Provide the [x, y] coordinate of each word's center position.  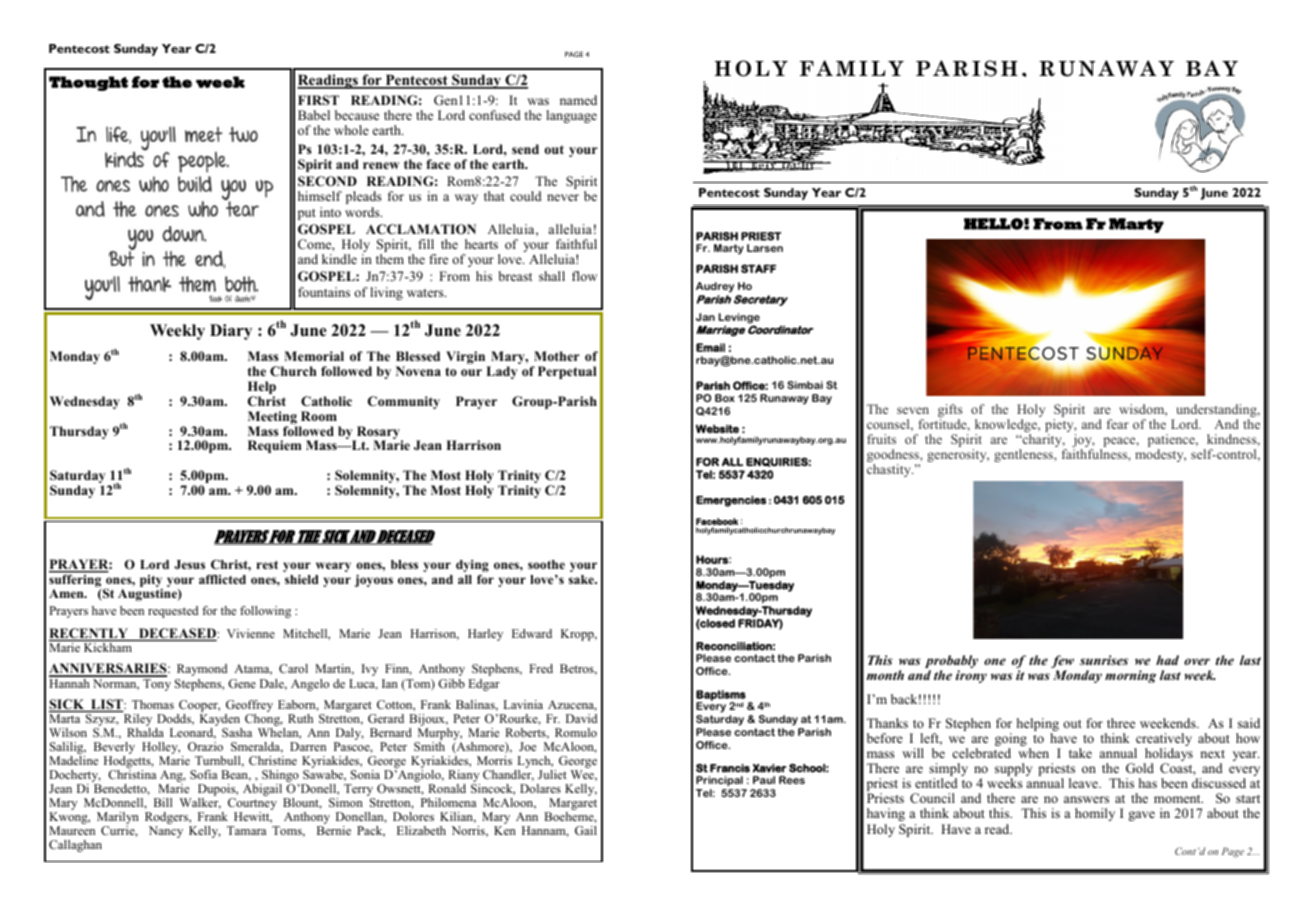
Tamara [247, 830]
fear [1118, 424]
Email [710, 347]
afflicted [222, 579]
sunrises [1104, 660]
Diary [231, 332]
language [571, 116]
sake [582, 579]
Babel [314, 115]
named [578, 100]
